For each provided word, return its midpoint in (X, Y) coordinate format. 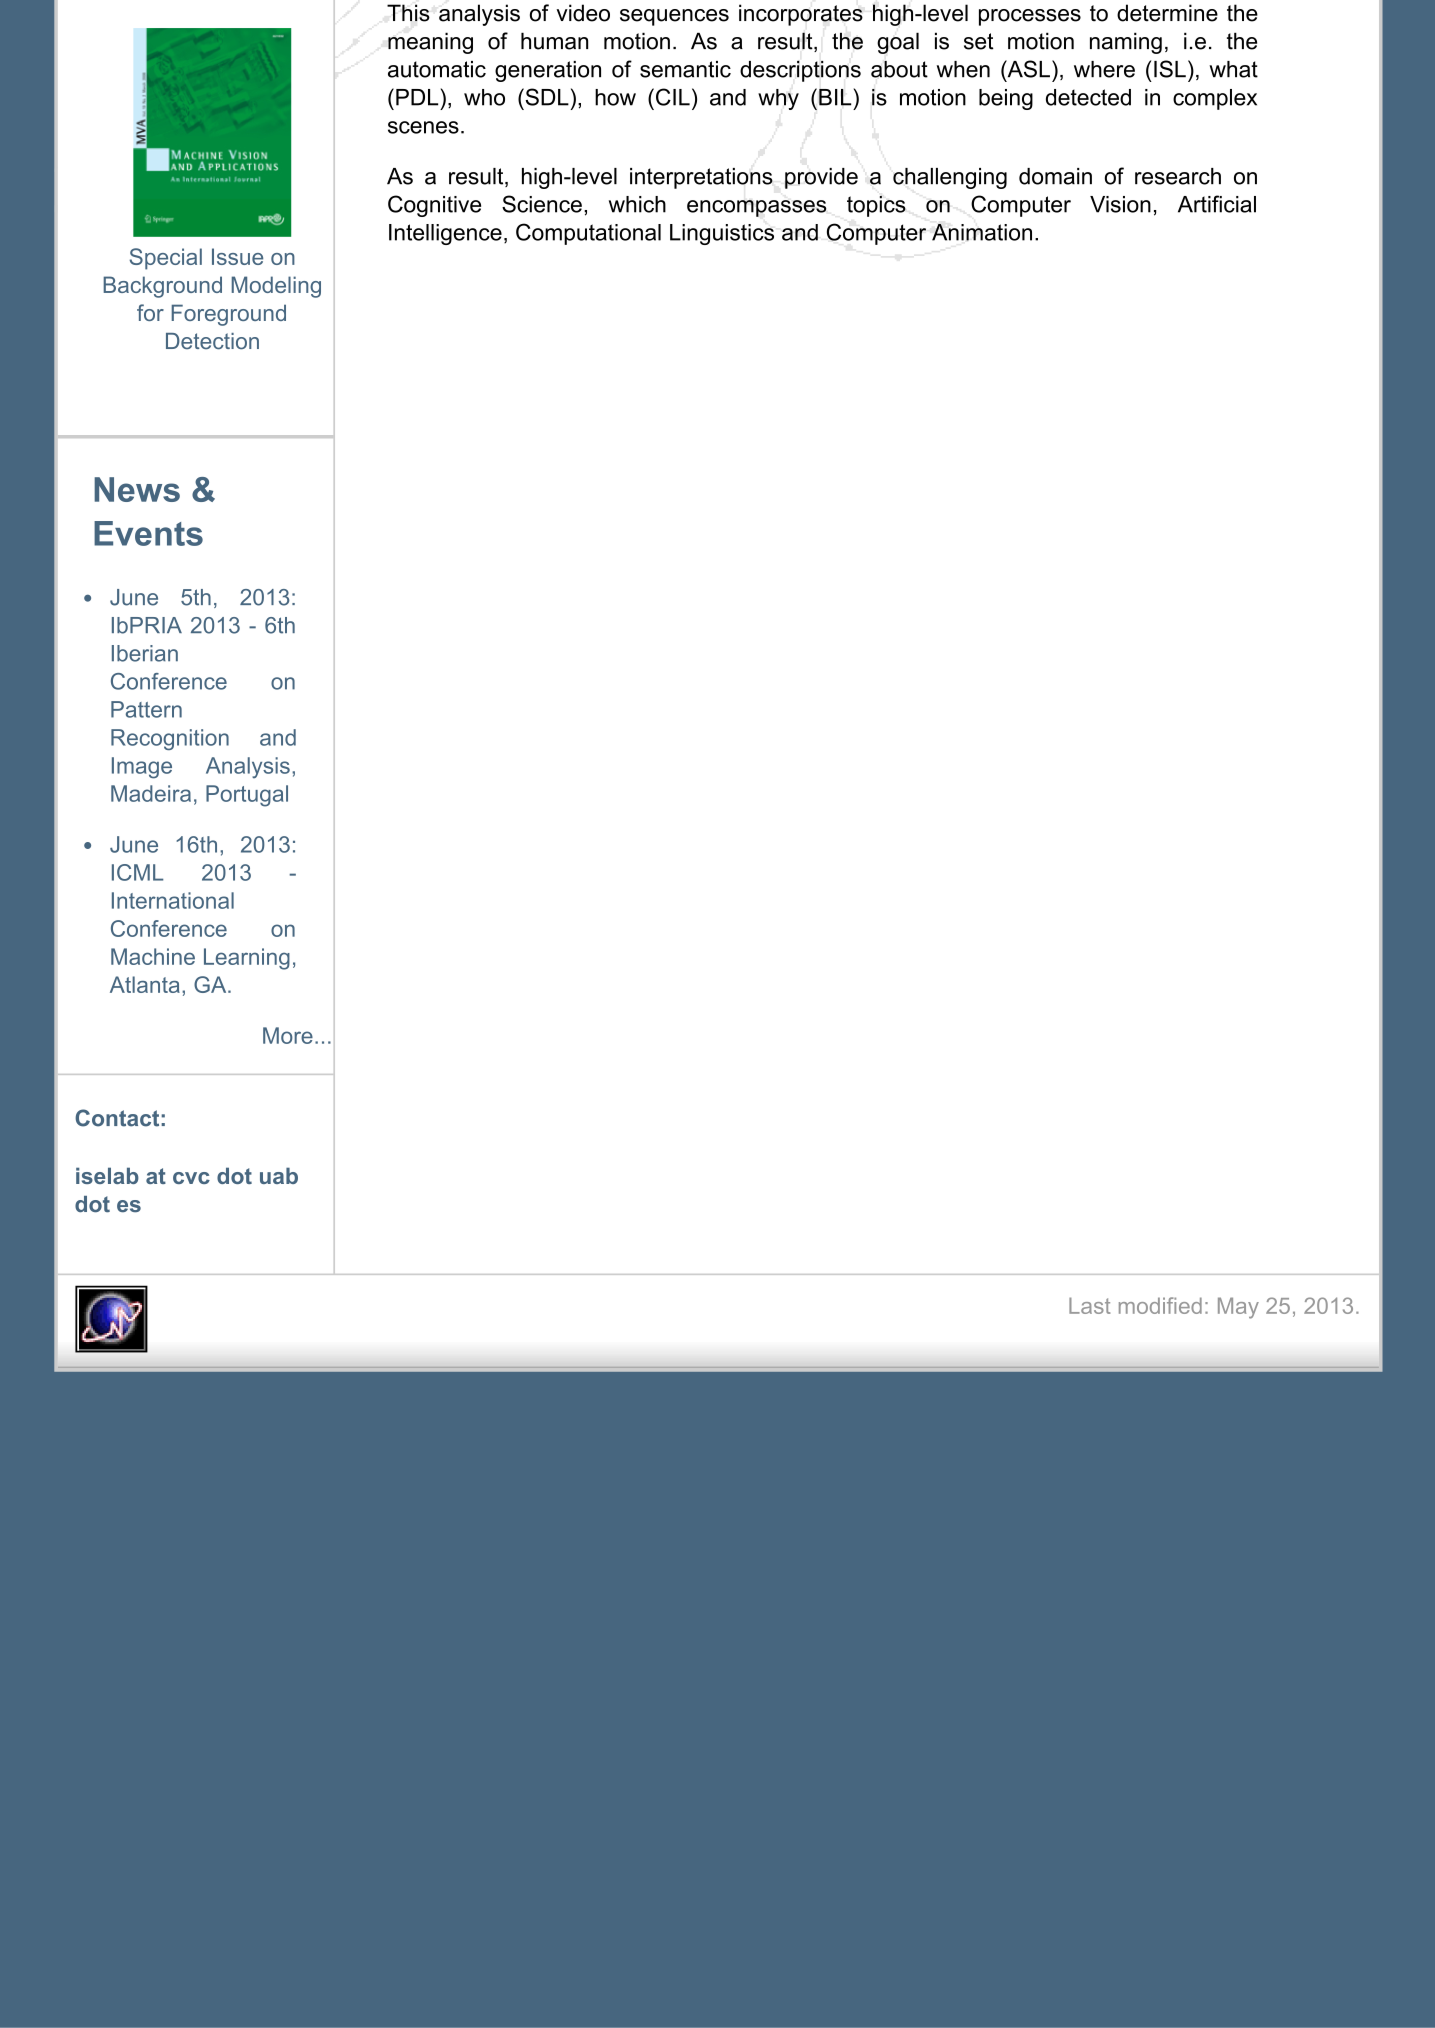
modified (1160, 1305)
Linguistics (722, 234)
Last (1089, 1305)
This (408, 13)
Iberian (145, 653)
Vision (1120, 204)
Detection (212, 341)
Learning (247, 959)
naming (1126, 43)
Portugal (247, 796)
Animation (982, 232)
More (288, 1035)
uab (279, 1175)
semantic (685, 69)
